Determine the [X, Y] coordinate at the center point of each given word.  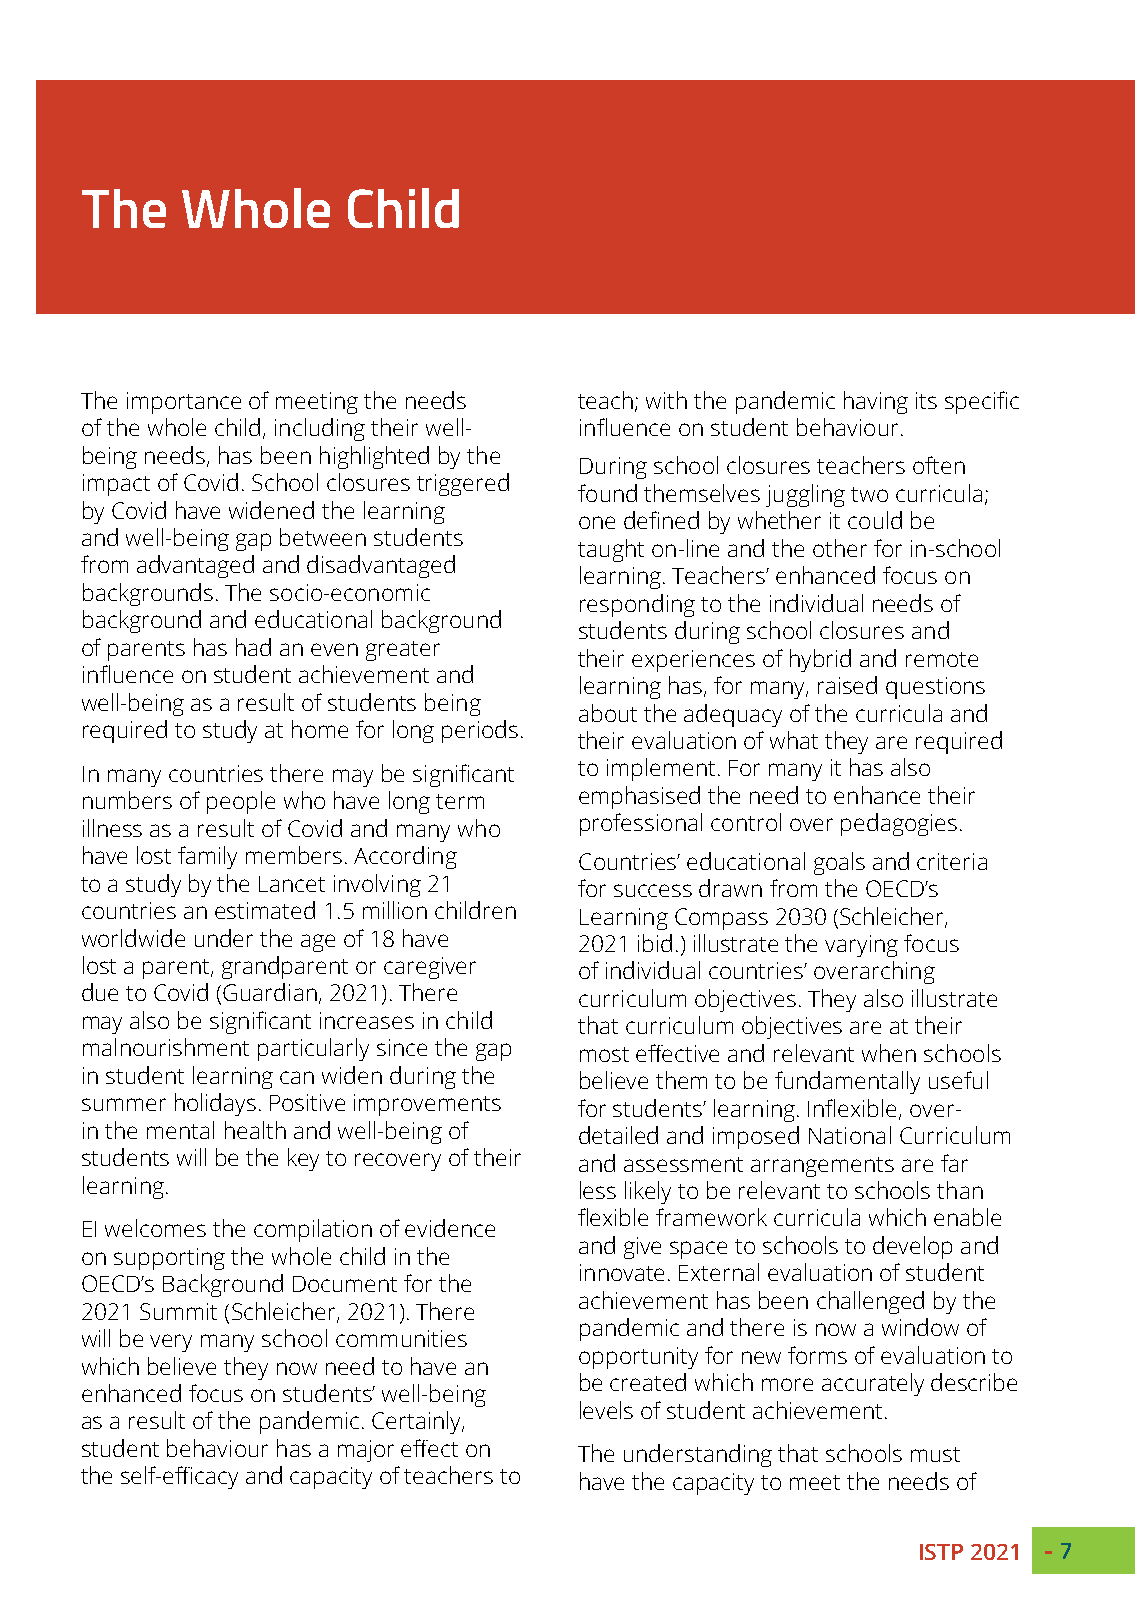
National [850, 1135]
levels [606, 1410]
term [460, 801]
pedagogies [899, 824]
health [255, 1130]
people [241, 802]
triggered [463, 484]
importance [184, 403]
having [876, 402]
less [598, 1190]
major [366, 1451]
